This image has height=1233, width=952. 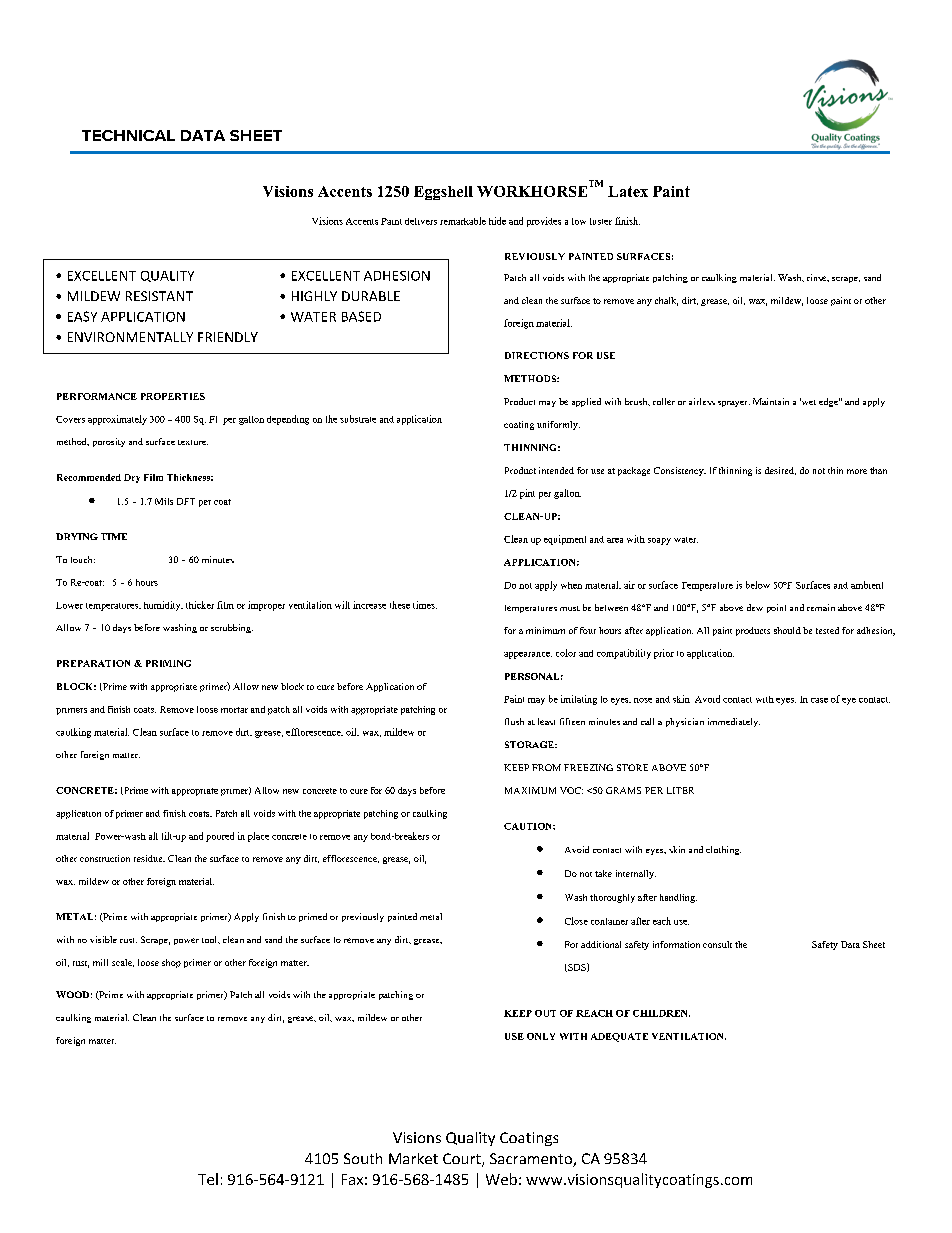 What do you see at coordinates (173, 396) in the image?
I see `PROPERTIES` at bounding box center [173, 396].
